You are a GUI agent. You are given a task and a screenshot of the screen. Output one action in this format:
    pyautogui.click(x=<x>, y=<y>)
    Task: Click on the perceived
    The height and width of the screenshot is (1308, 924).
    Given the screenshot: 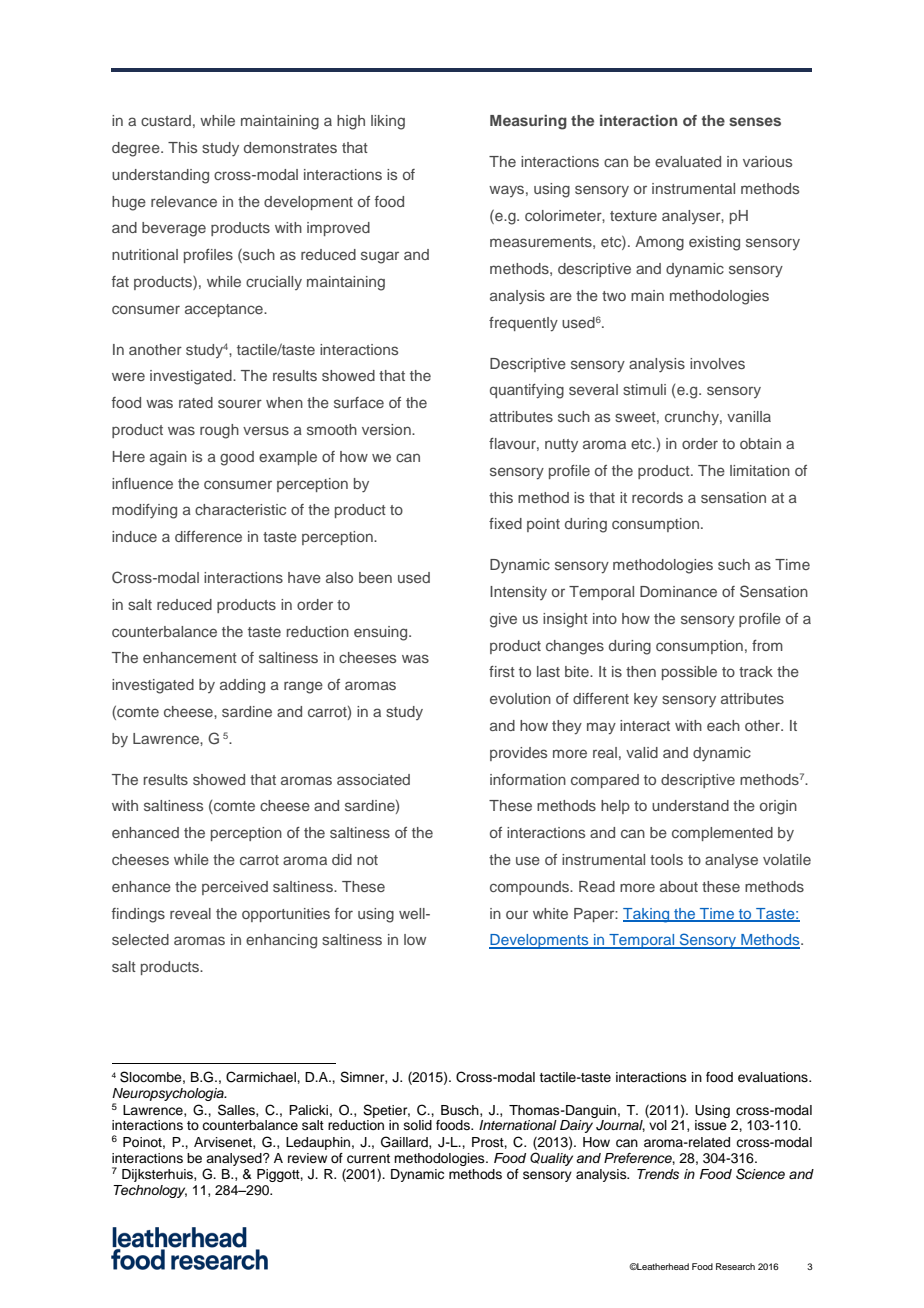 What is the action you would take?
    pyautogui.click(x=235, y=888)
